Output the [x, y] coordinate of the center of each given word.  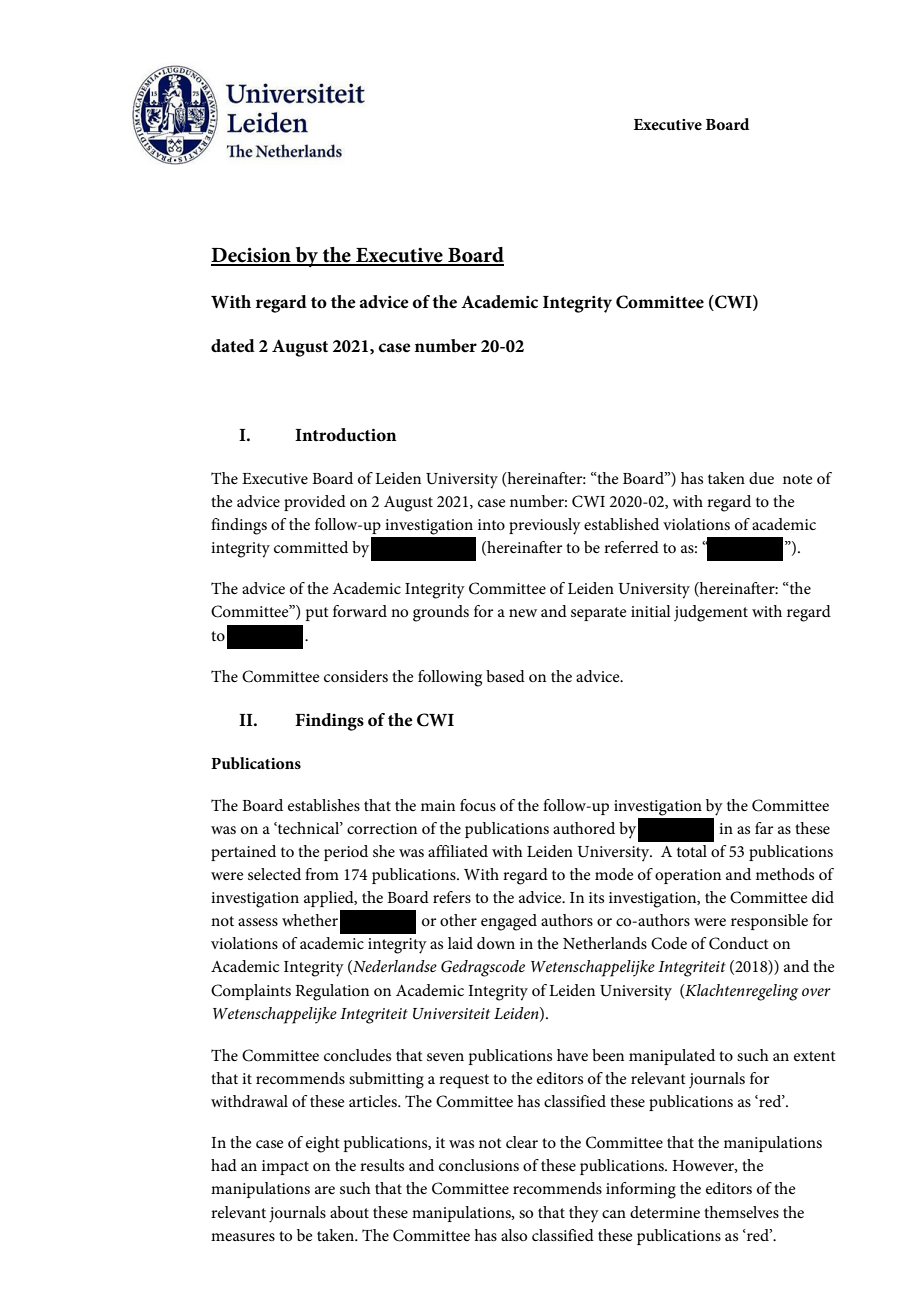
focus [478, 805]
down [496, 943]
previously [545, 526]
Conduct [739, 943]
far [764, 828]
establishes [324, 805]
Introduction [346, 434]
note [798, 479]
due [761, 478]
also [514, 1235]
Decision [252, 256]
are [325, 1190]
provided [315, 503]
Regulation [332, 992]
